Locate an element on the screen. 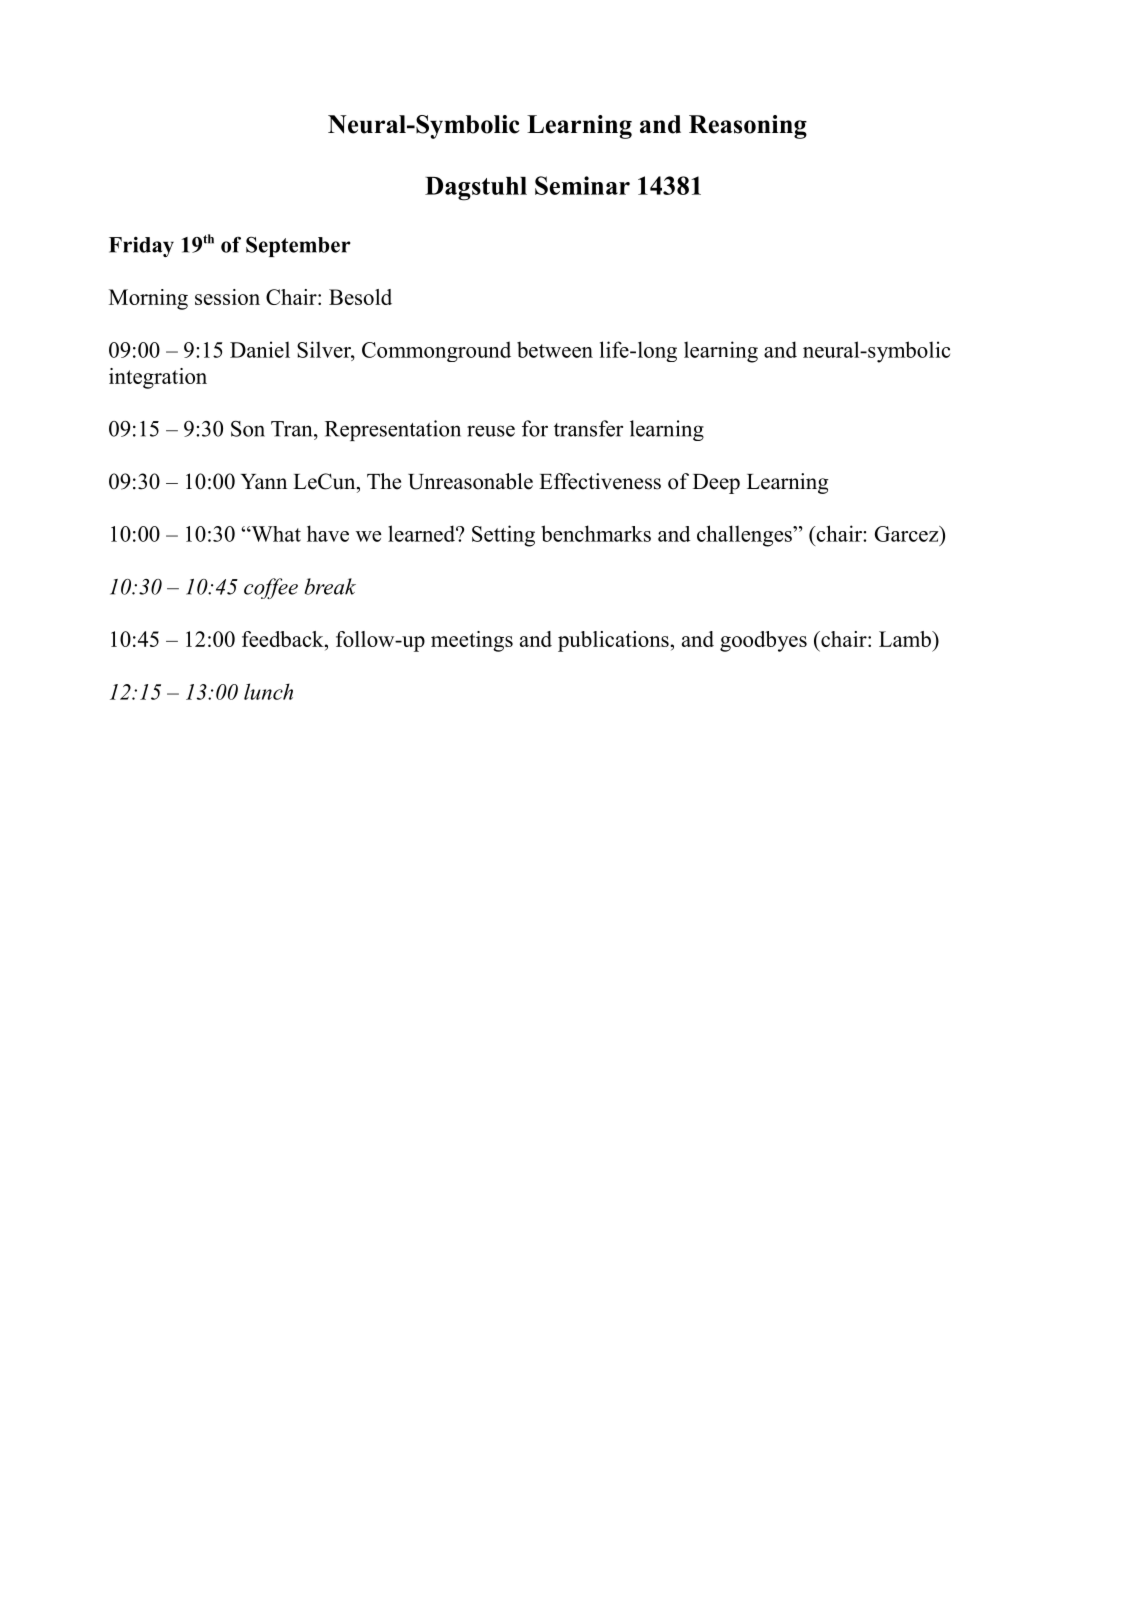  integration is located at coordinates (158, 378).
